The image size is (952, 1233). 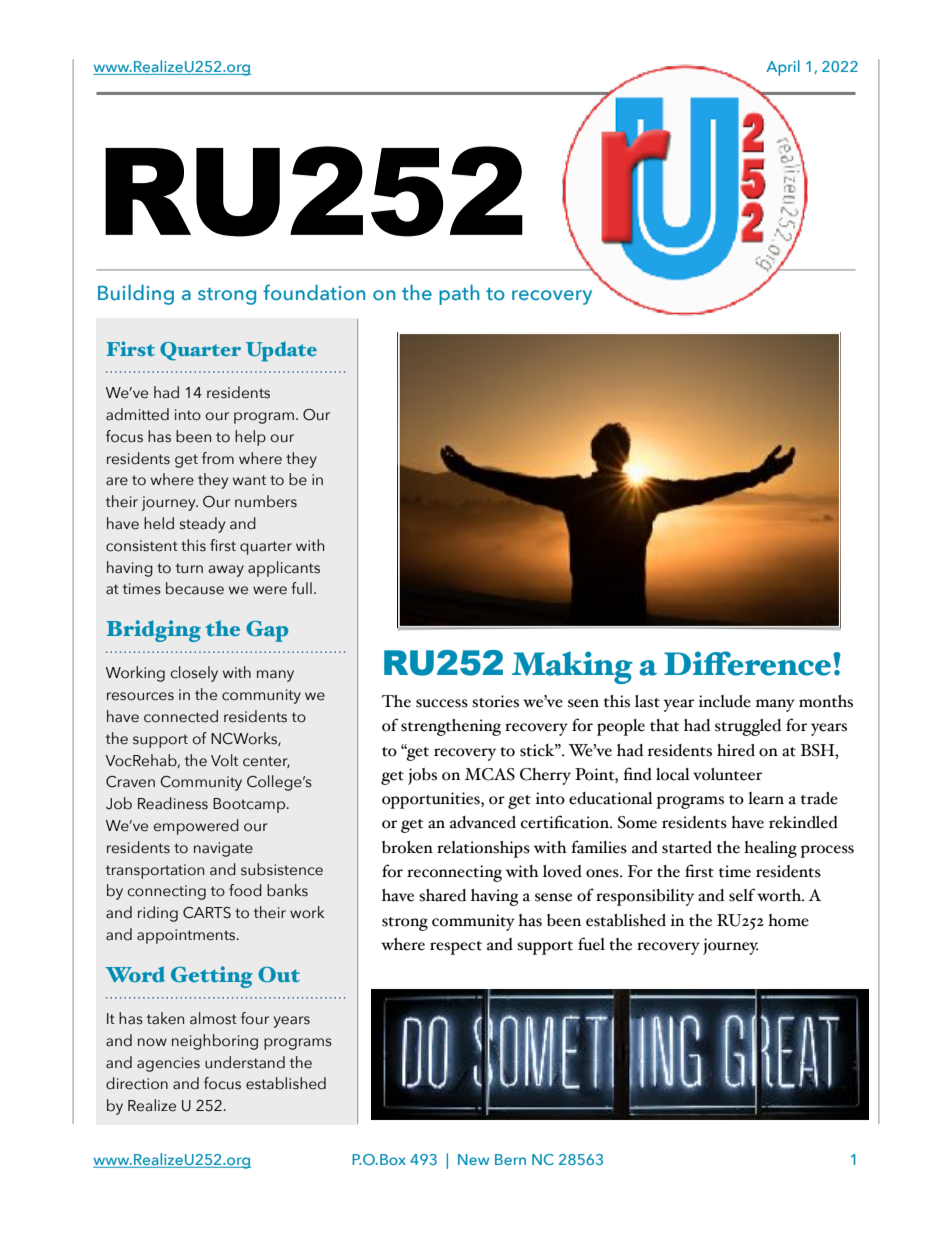 I want to click on New, so click(x=473, y=1159).
